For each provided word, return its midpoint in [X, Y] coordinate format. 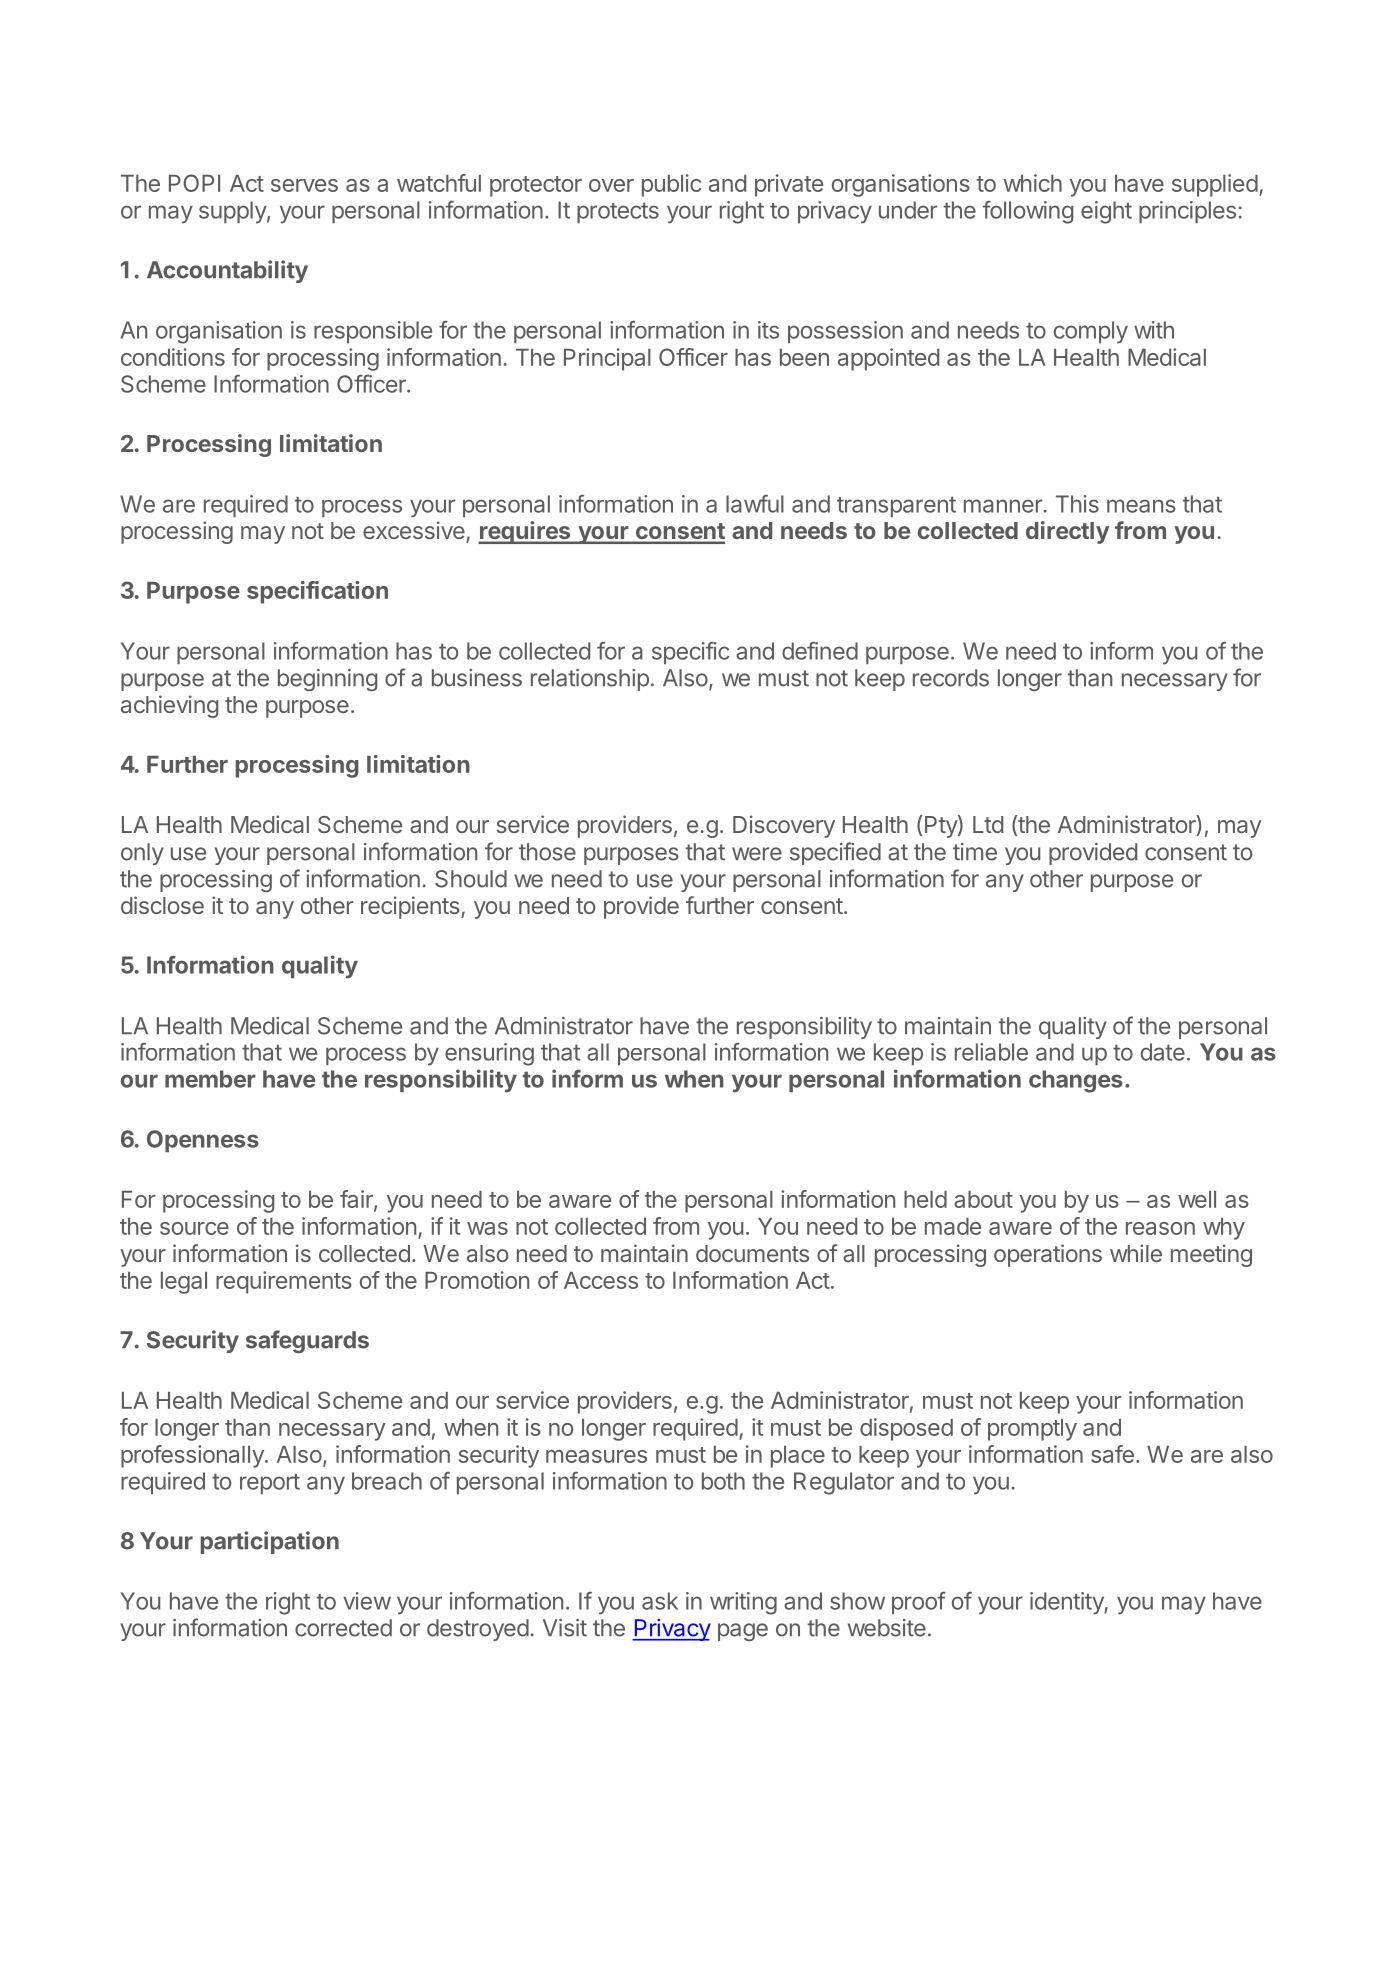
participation [270, 1542]
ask [660, 1601]
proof [919, 1603]
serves [304, 185]
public [671, 185]
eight [1106, 212]
